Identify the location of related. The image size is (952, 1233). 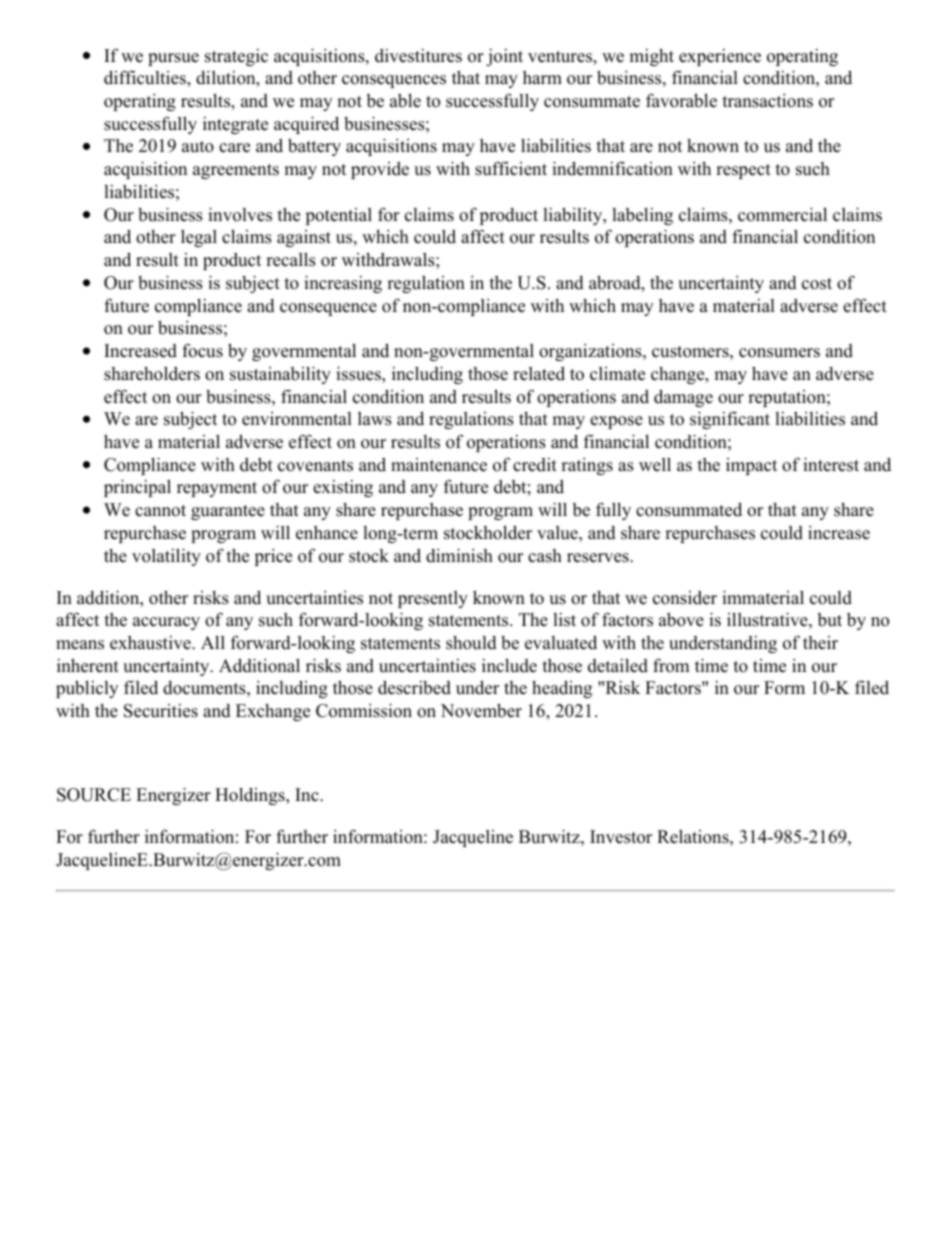
(539, 374).
